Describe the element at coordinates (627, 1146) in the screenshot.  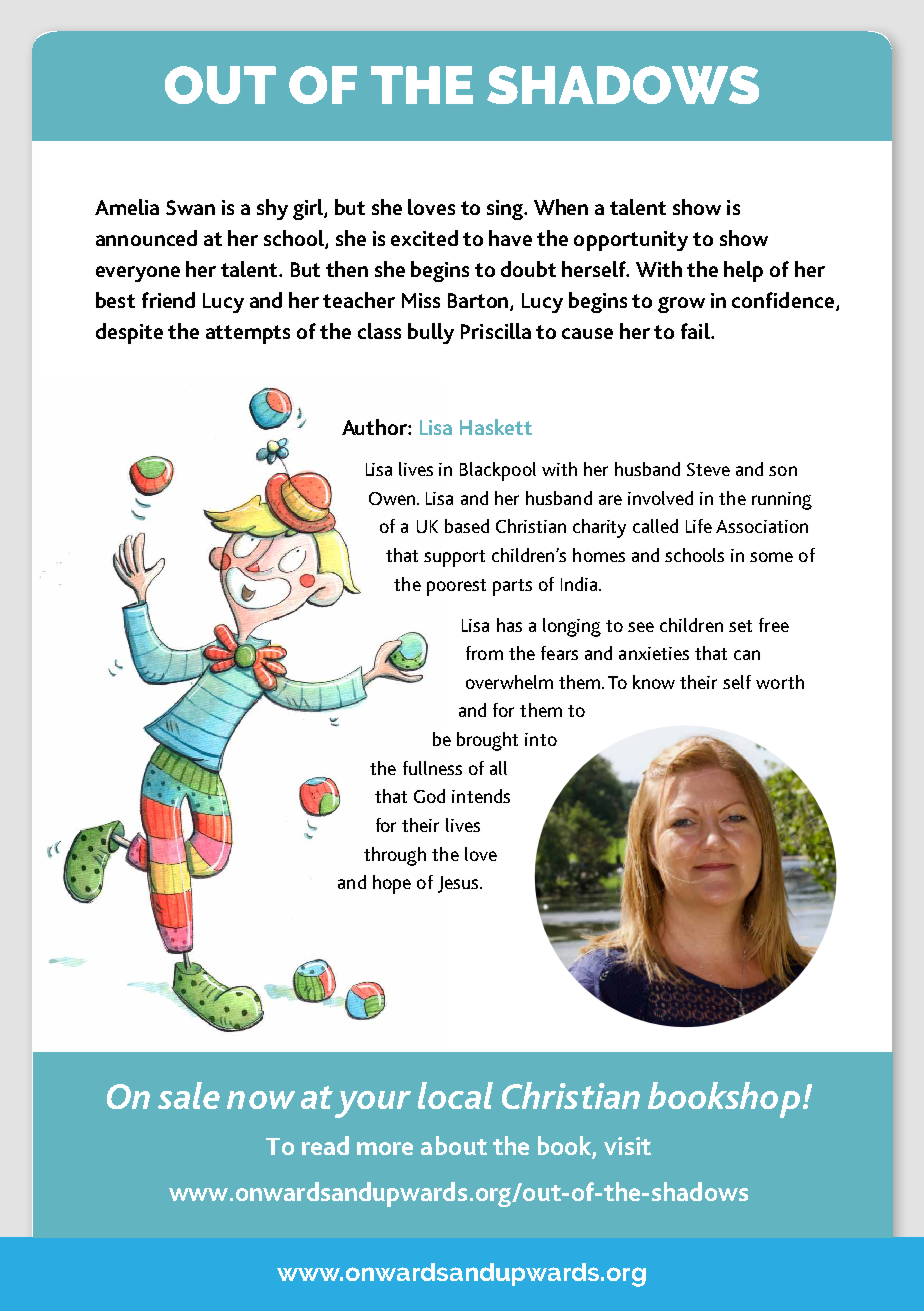
I see `visit` at that location.
